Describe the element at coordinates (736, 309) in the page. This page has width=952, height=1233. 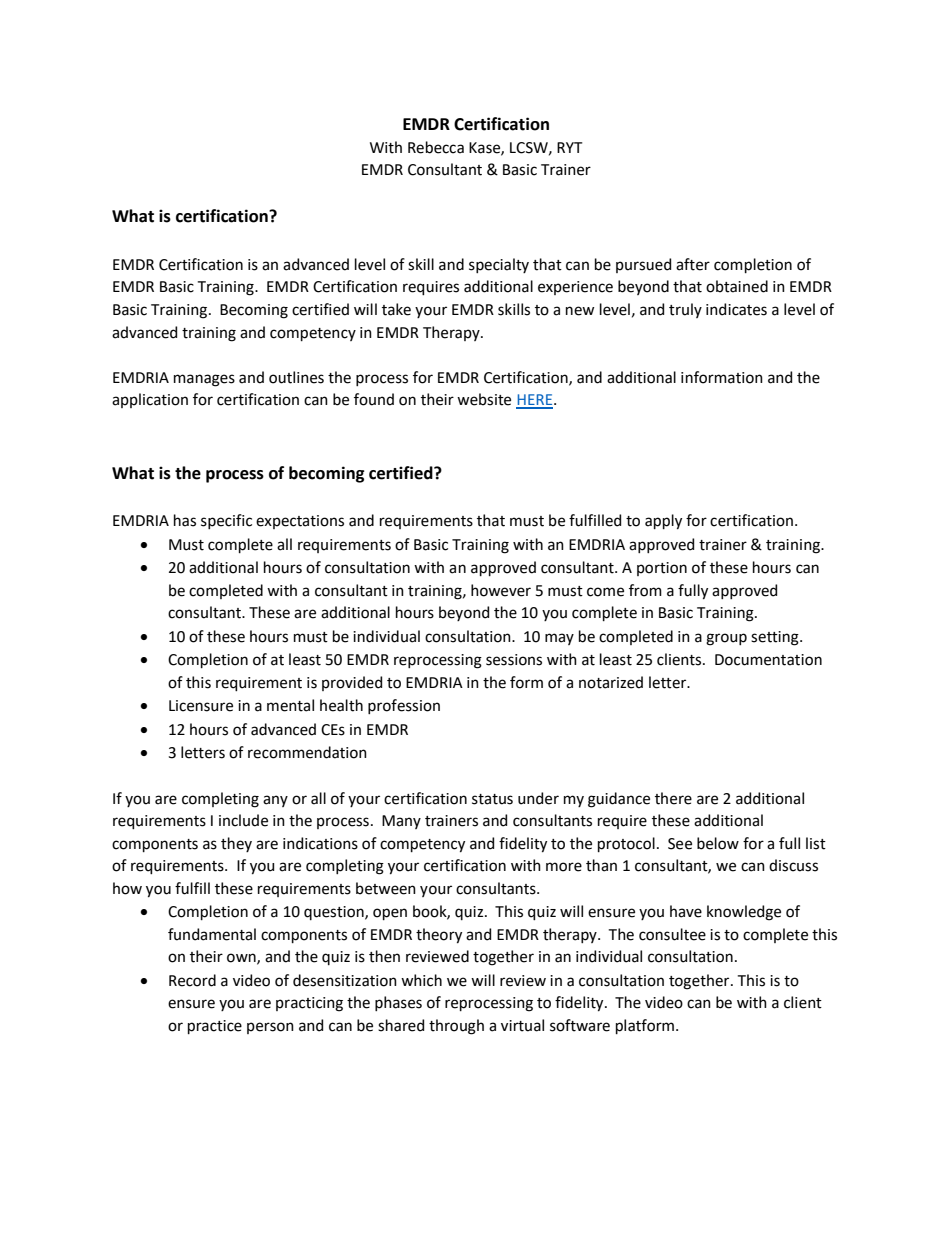
I see `indicates` at that location.
